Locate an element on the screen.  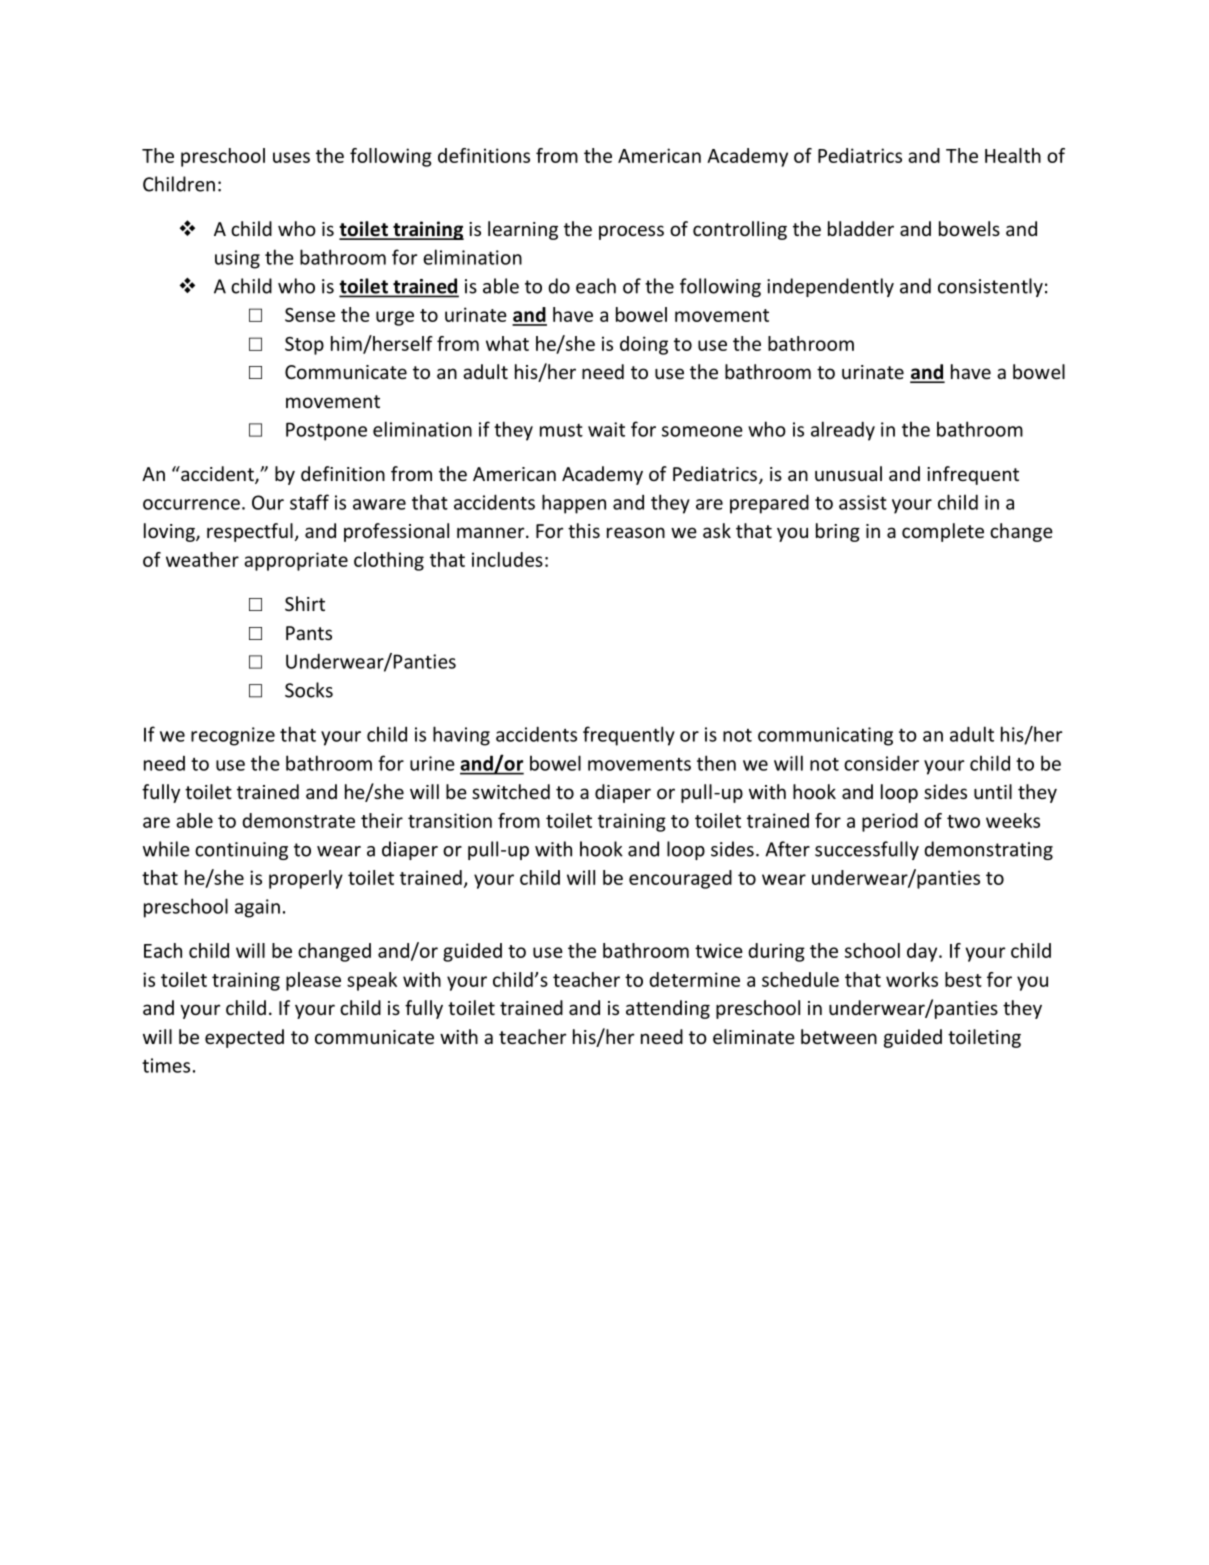
expected is located at coordinates (244, 1038).
